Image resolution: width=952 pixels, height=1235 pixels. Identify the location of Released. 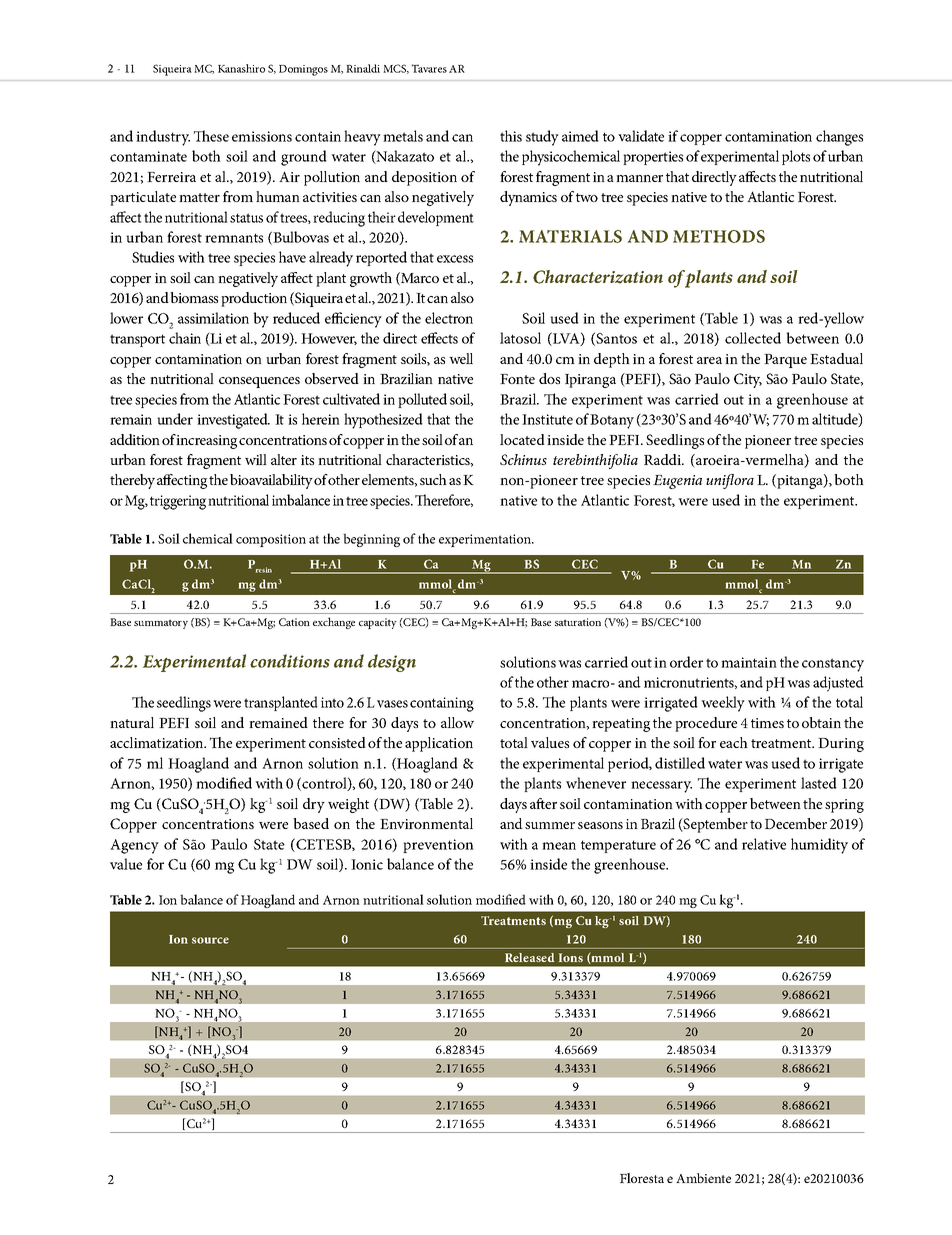
(530, 957).
